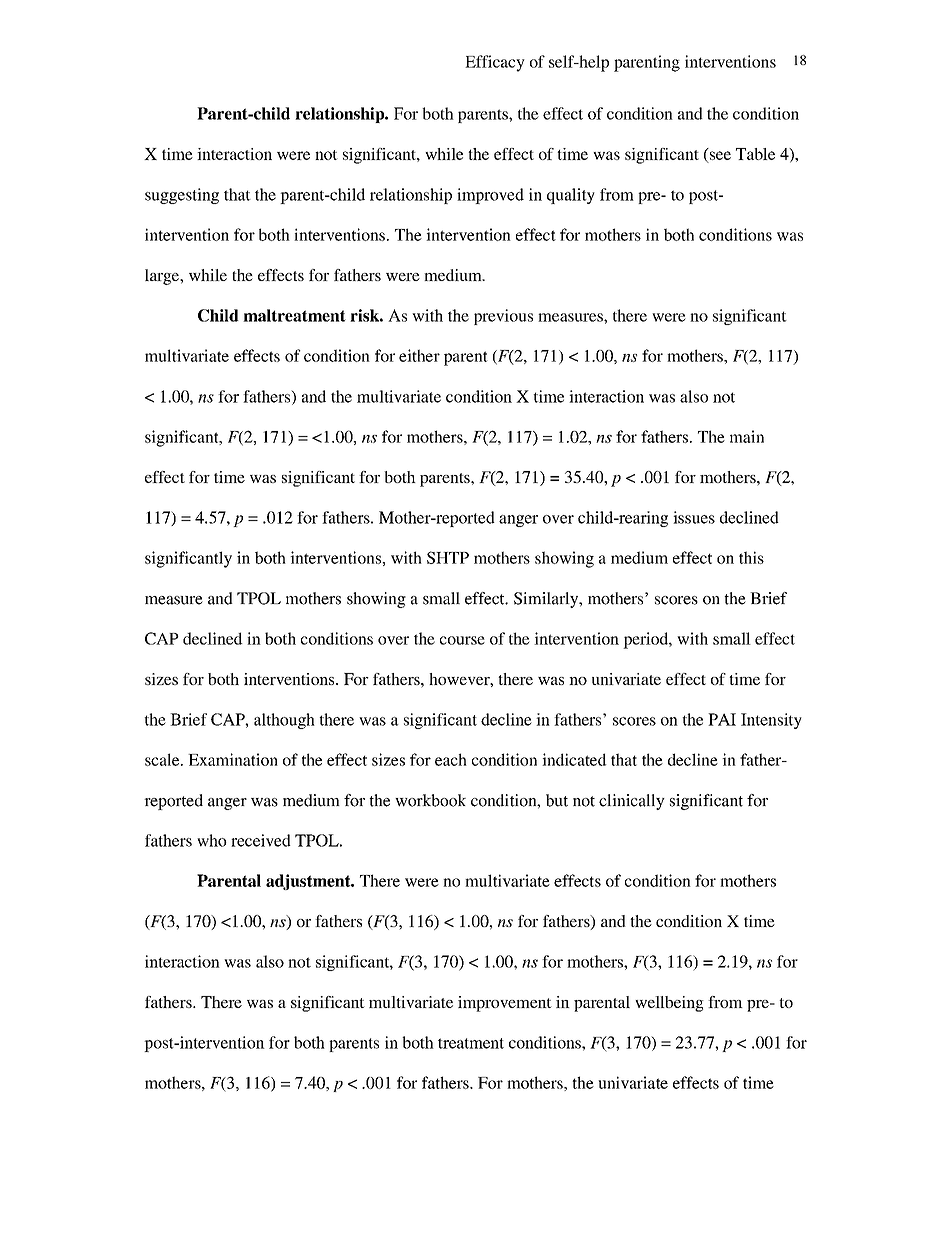  What do you see at coordinates (309, 882) in the screenshot?
I see `adjustment` at bounding box center [309, 882].
